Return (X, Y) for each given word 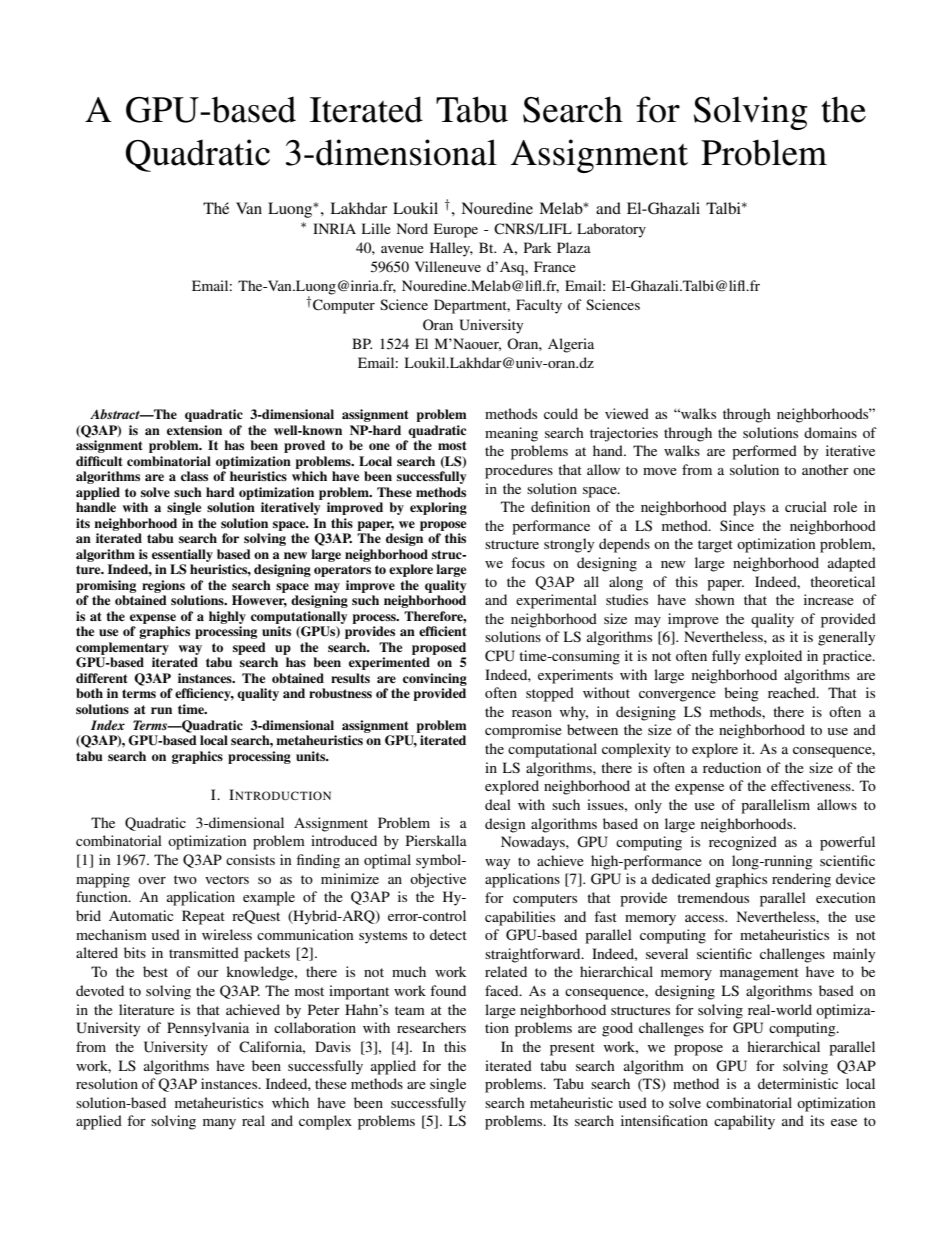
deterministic (798, 1083)
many (219, 1124)
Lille (376, 228)
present (572, 1049)
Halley (451, 249)
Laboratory (611, 230)
